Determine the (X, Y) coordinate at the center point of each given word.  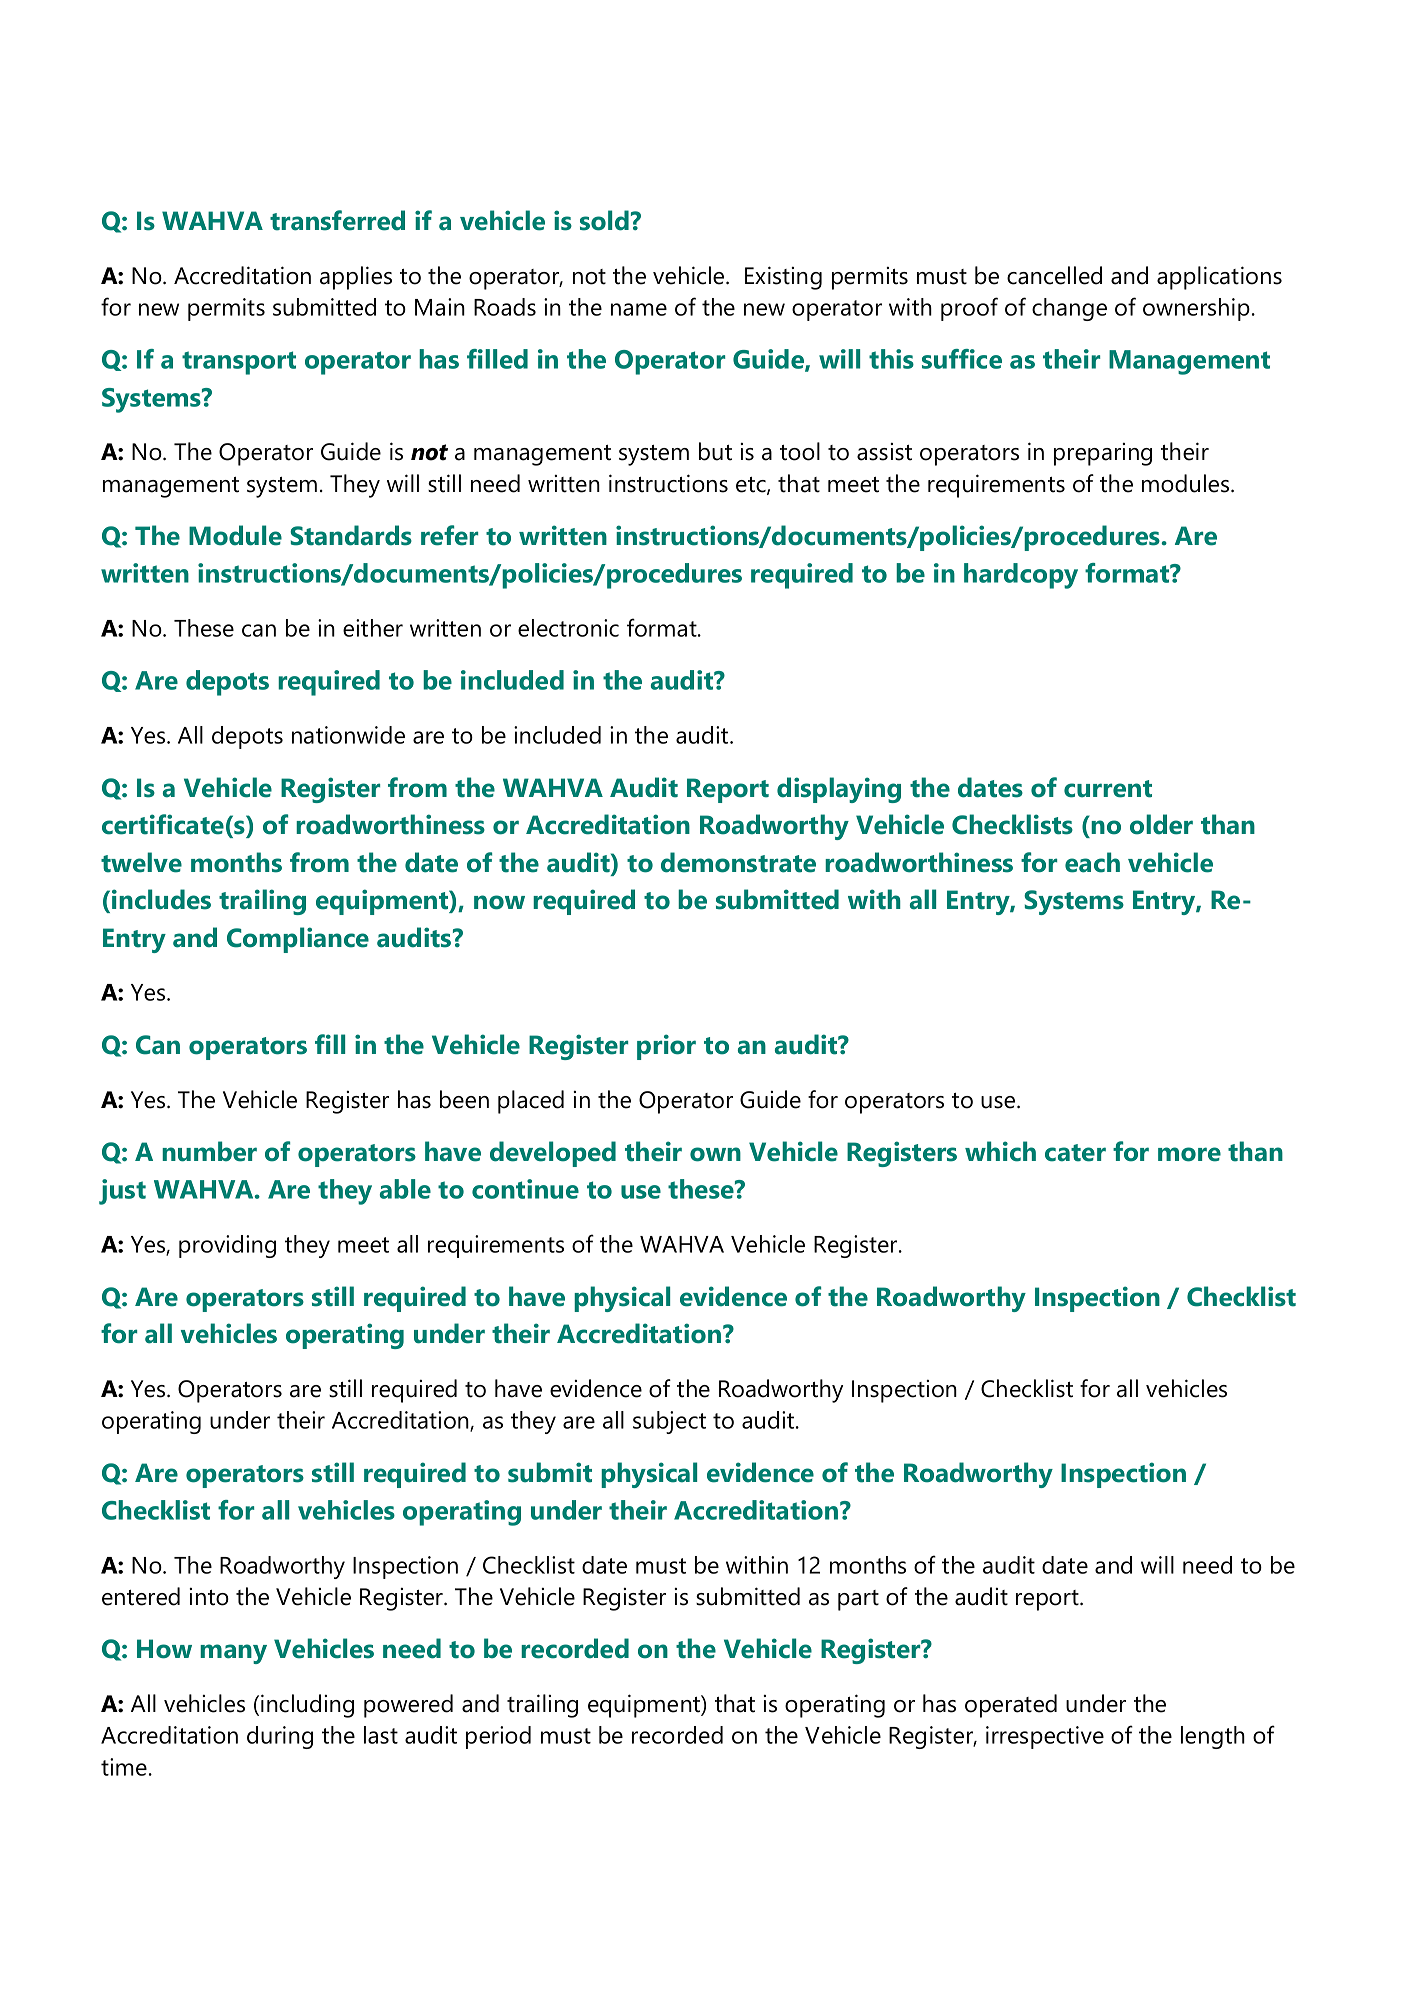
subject (669, 1422)
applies (356, 278)
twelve (141, 862)
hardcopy (1021, 576)
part (858, 1600)
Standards (351, 535)
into (209, 1597)
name (639, 309)
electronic (568, 628)
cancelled (1054, 275)
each (1092, 862)
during (280, 1737)
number (209, 1151)
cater (1075, 1153)
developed (553, 1154)
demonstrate (738, 862)
